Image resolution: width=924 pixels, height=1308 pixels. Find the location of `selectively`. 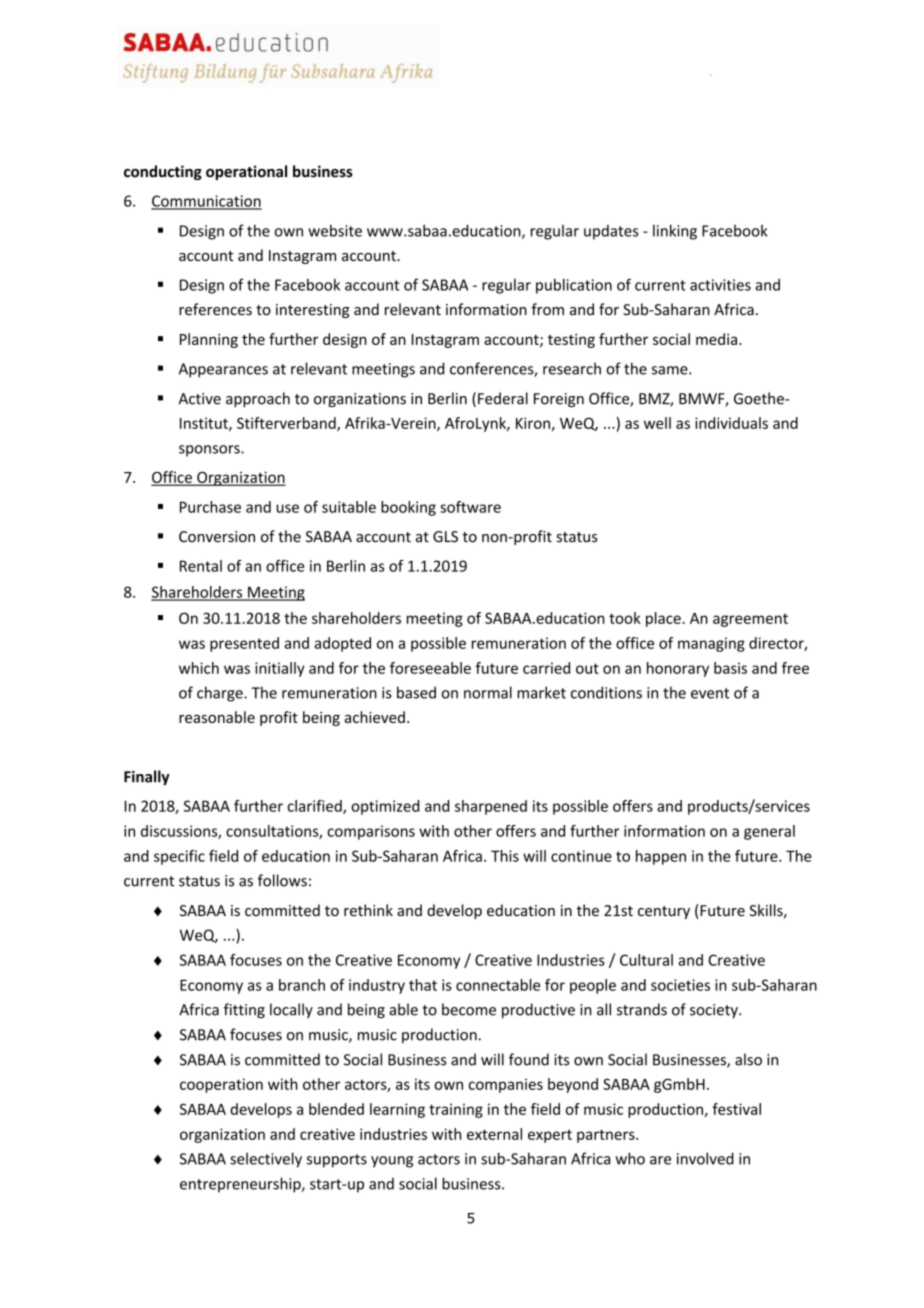

selectively is located at coordinates (266, 1160).
